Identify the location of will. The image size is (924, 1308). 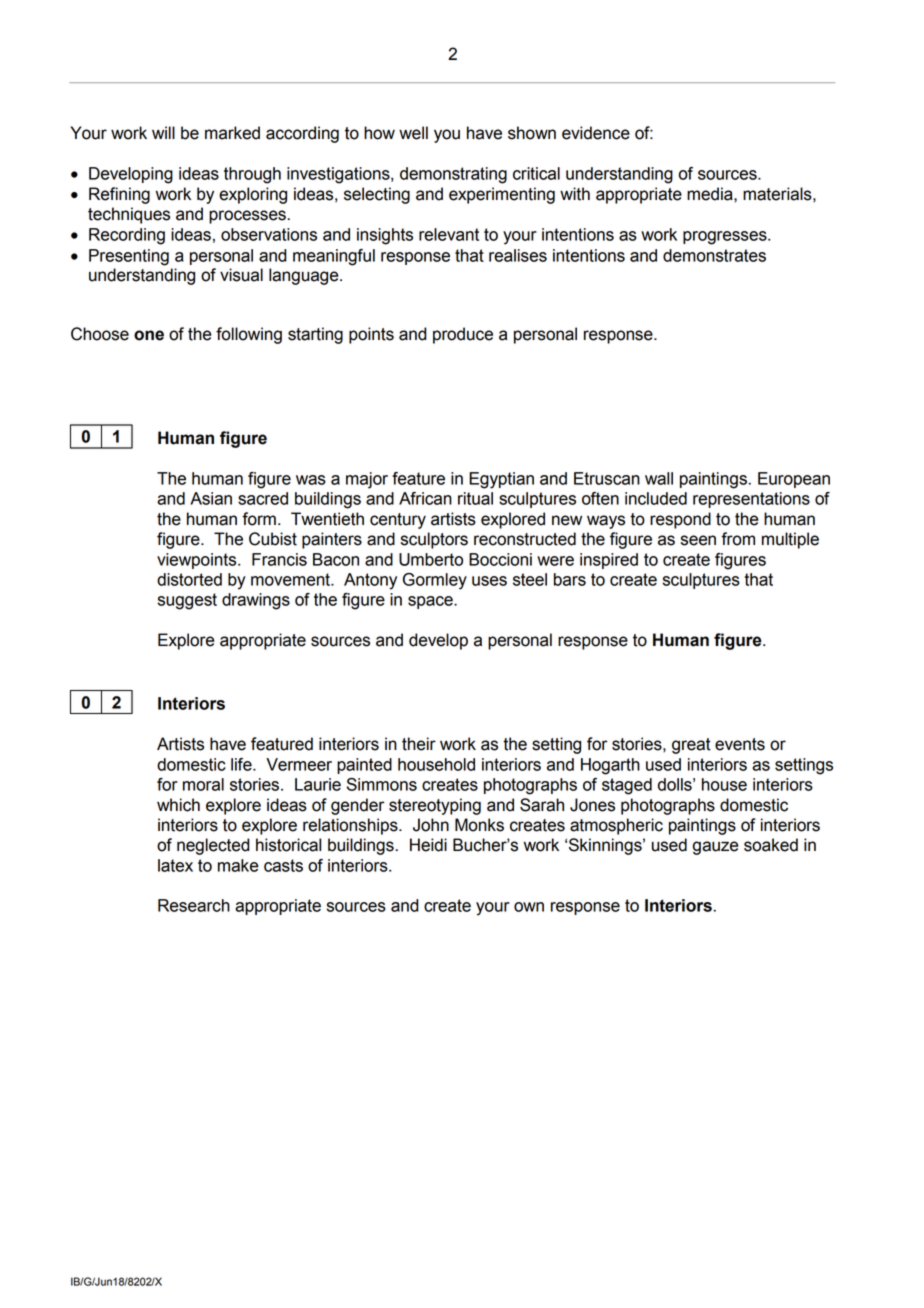
(163, 132).
